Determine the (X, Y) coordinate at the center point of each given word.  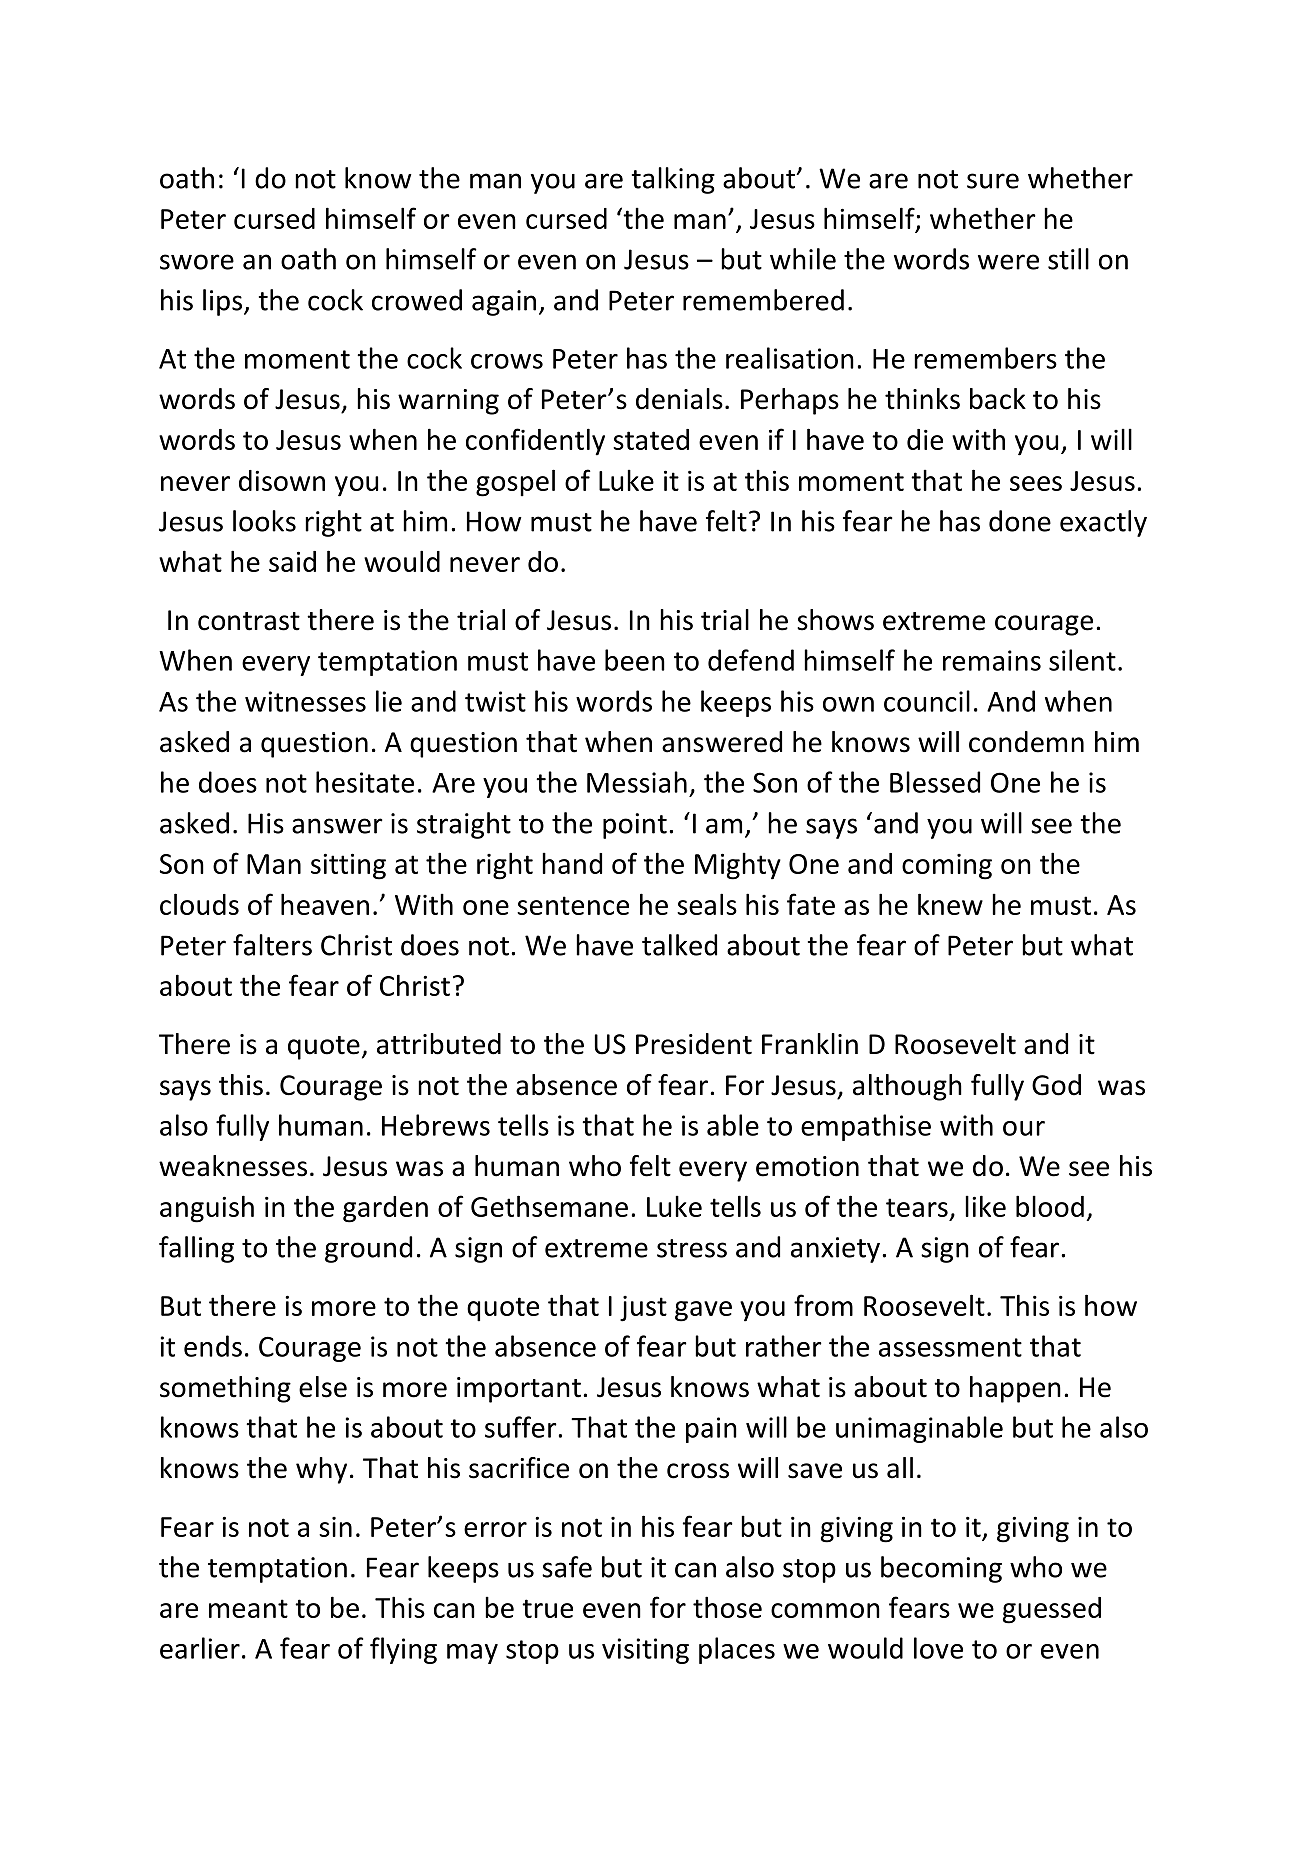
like (985, 1206)
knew (950, 904)
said (292, 561)
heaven (325, 904)
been (635, 660)
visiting (645, 1651)
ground (368, 1249)
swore (197, 262)
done (1020, 521)
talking (673, 180)
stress (692, 1248)
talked (679, 945)
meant (248, 1608)
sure (993, 181)
